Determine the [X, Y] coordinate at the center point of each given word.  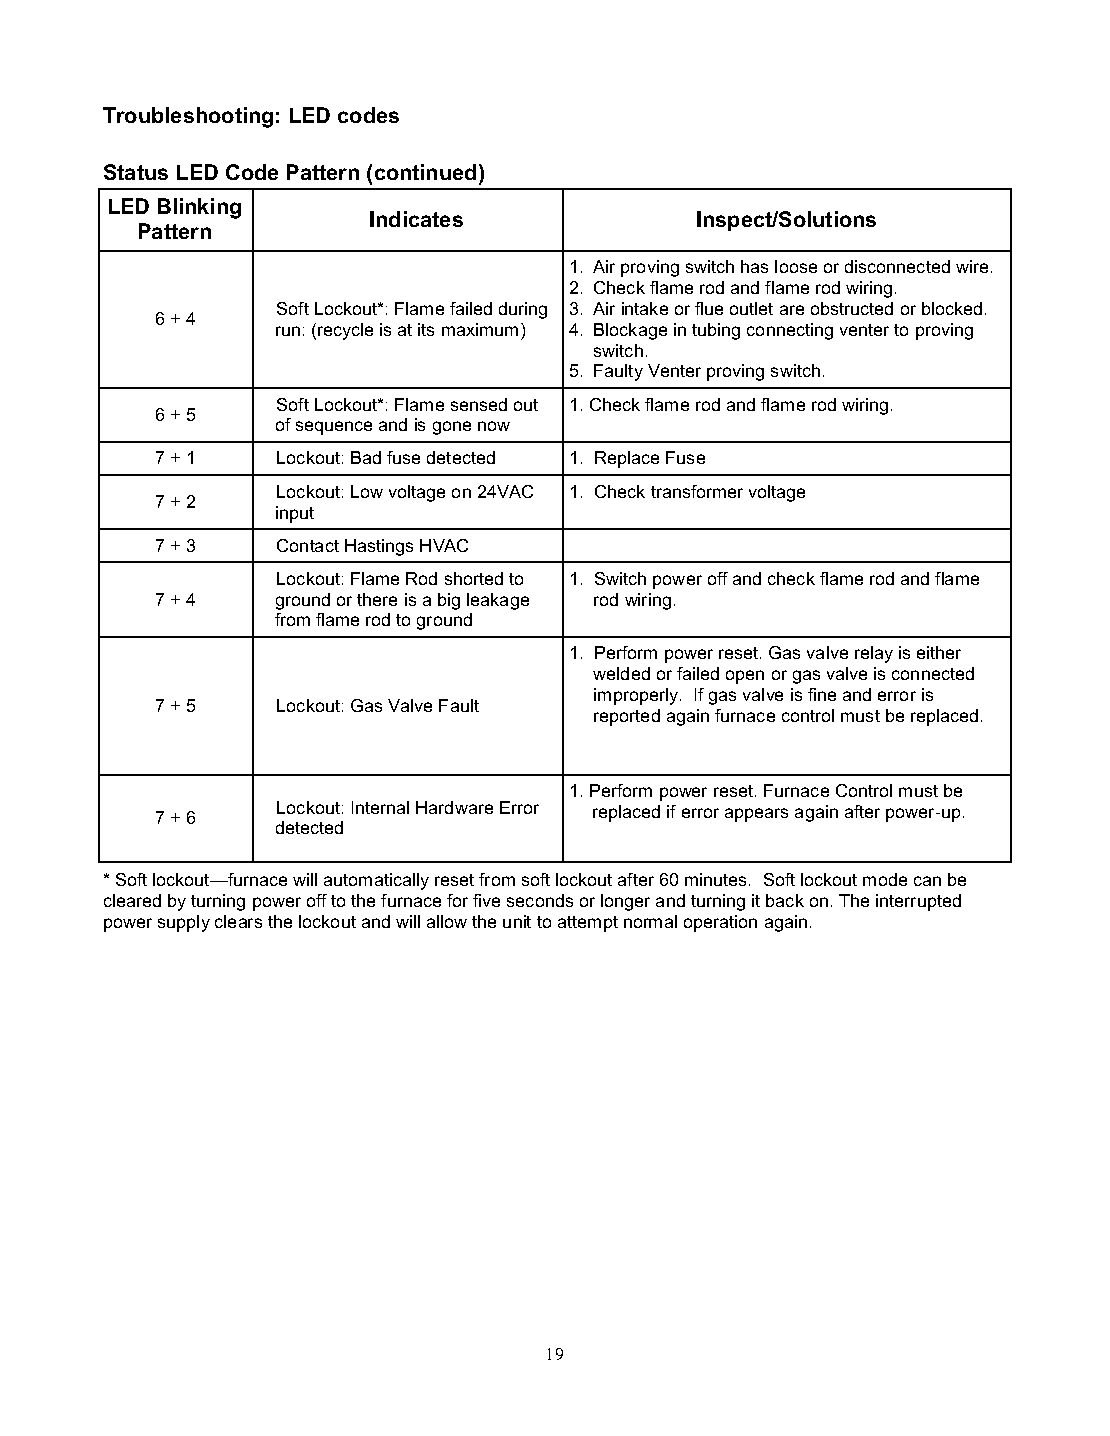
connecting [790, 331]
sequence [334, 428]
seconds [540, 900]
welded [621, 673]
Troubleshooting [188, 117]
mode [885, 879]
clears [238, 921]
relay [874, 654]
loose [796, 266]
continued [425, 172]
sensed [479, 404]
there [377, 599]
